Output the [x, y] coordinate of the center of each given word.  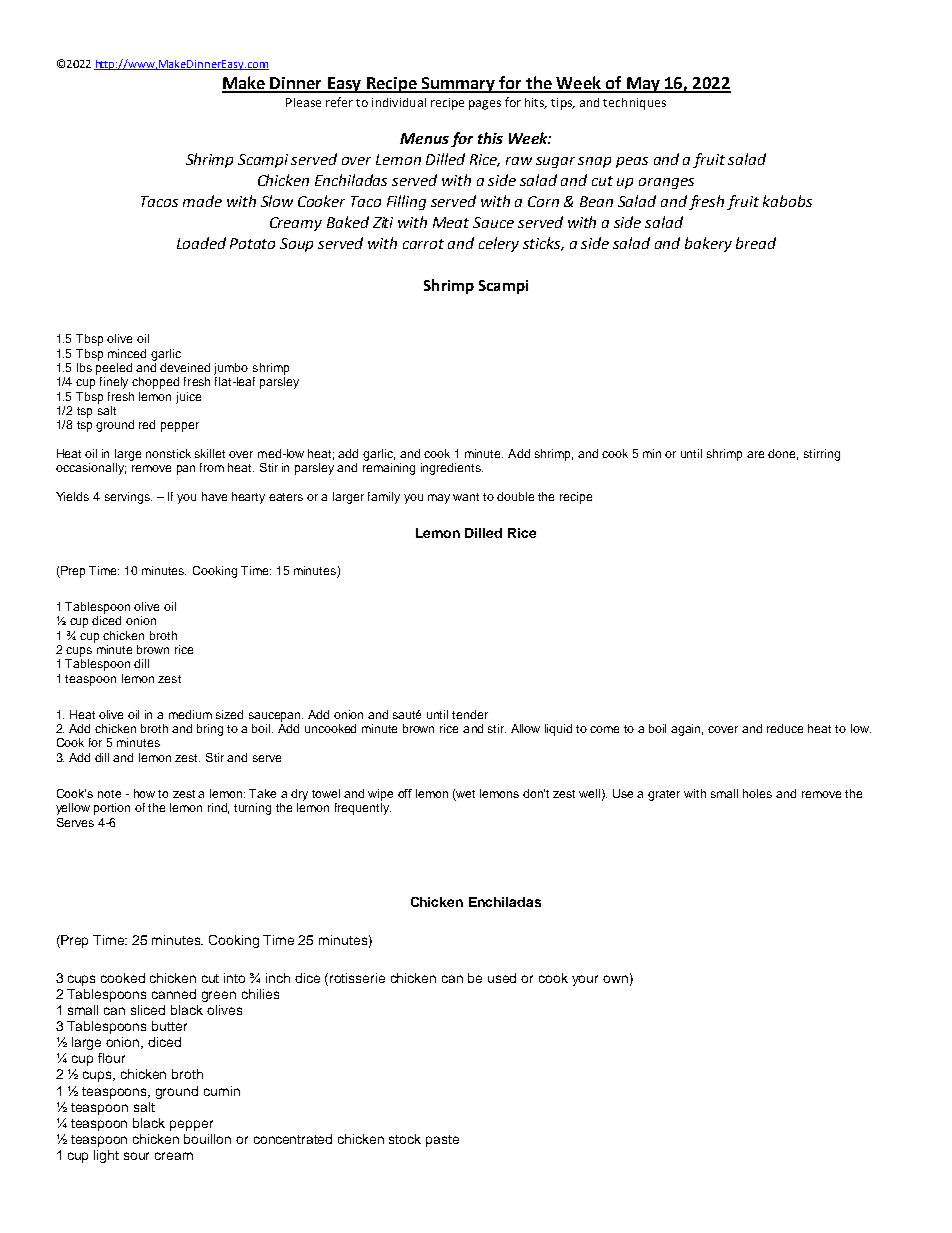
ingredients [452, 469]
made [202, 201]
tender [470, 714]
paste [442, 1141]
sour [136, 1156]
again [687, 730]
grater [664, 795]
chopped [155, 383]
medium [190, 714]
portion [112, 809]
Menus [424, 138]
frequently [363, 809]
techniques [634, 104]
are [755, 454]
